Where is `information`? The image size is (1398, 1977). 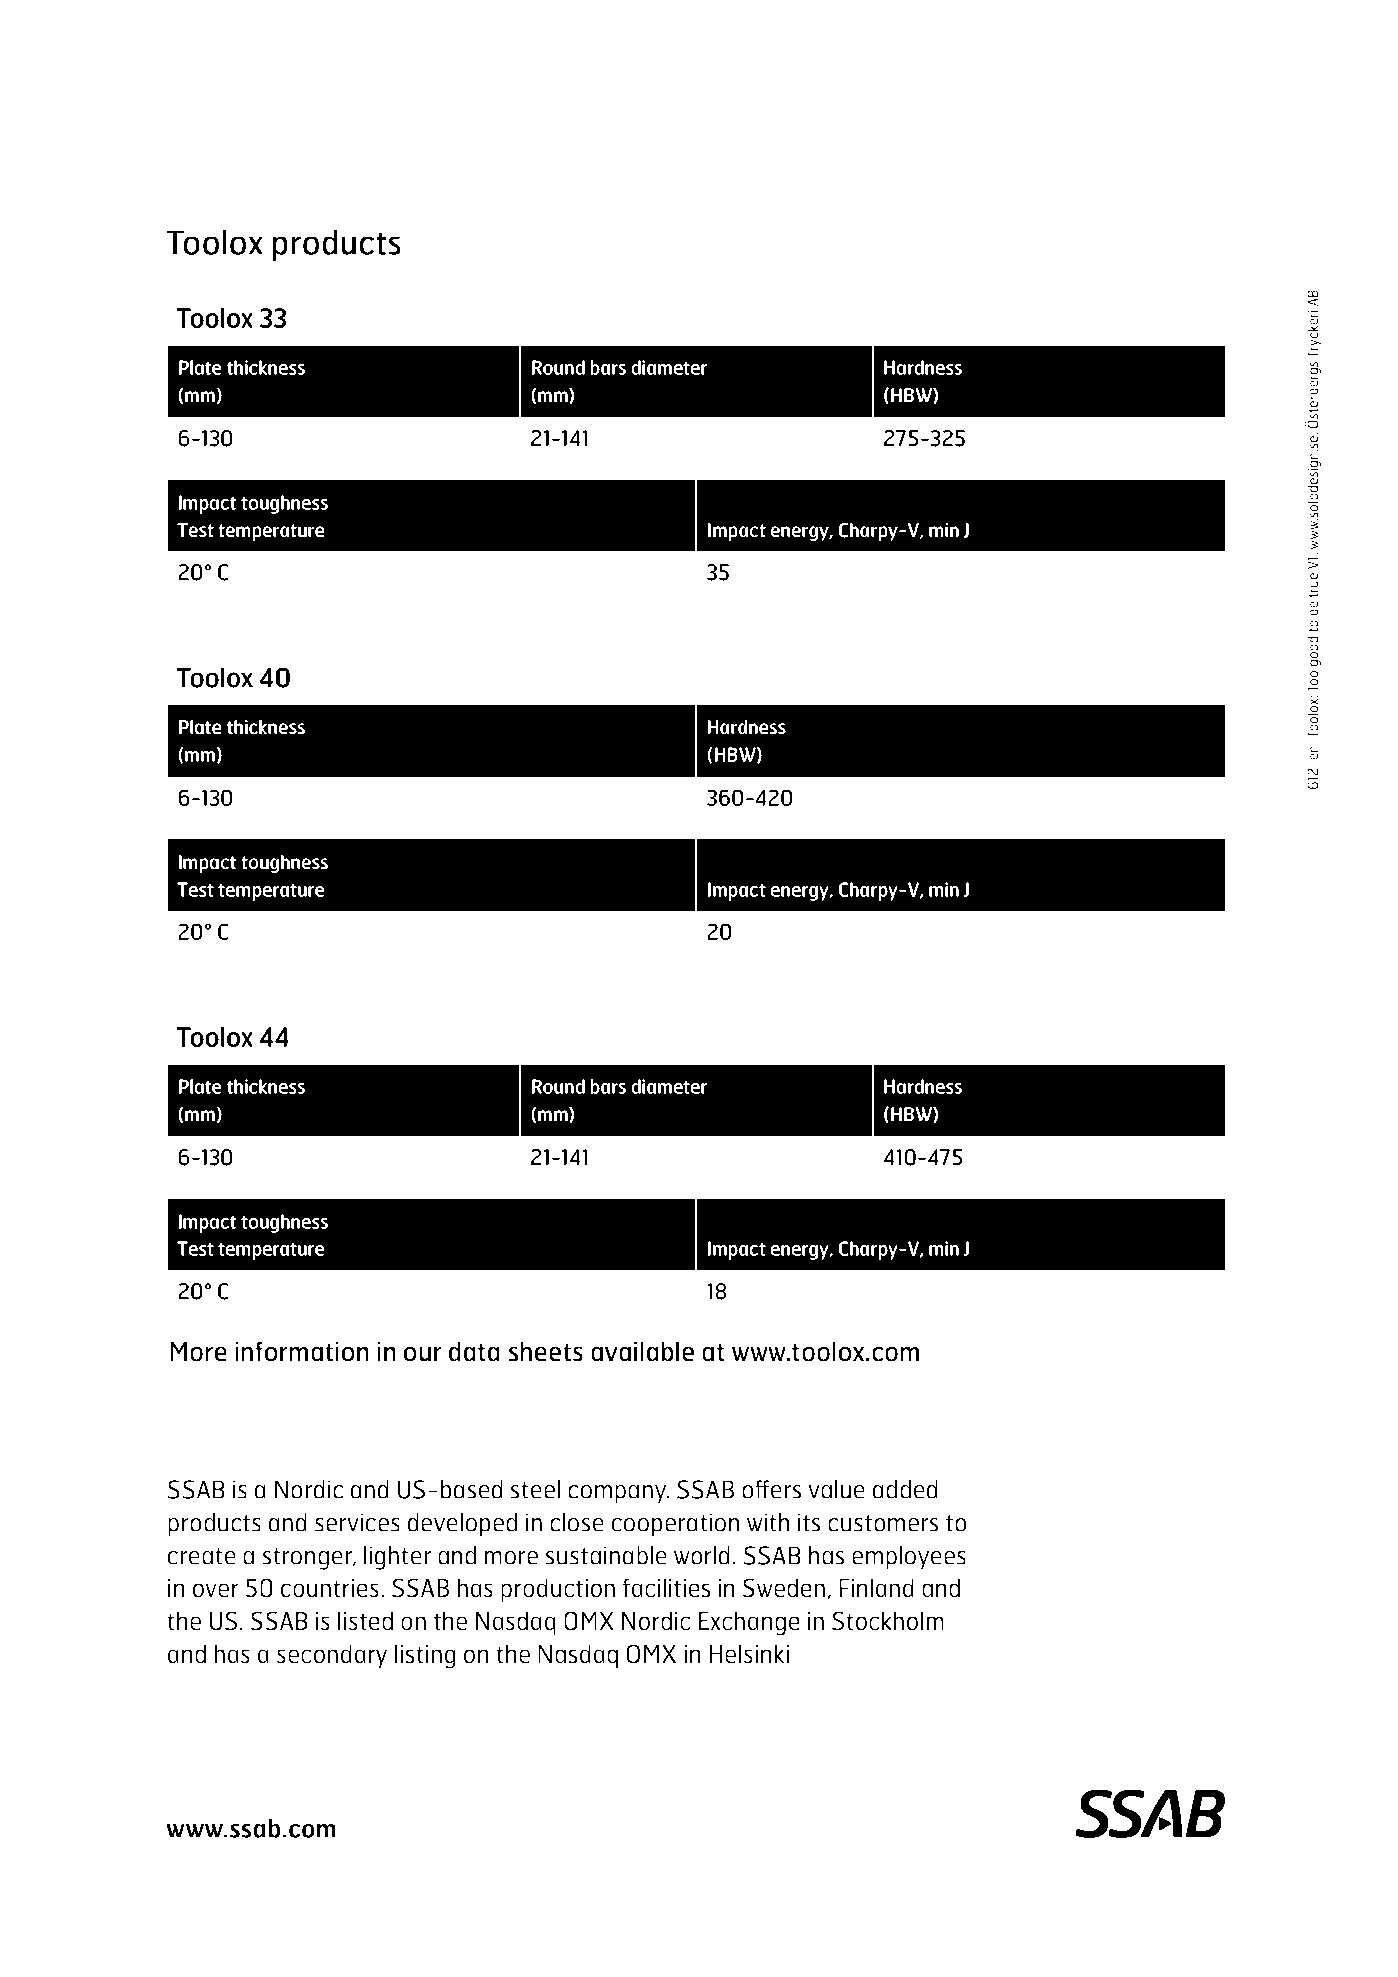
information is located at coordinates (302, 1352).
